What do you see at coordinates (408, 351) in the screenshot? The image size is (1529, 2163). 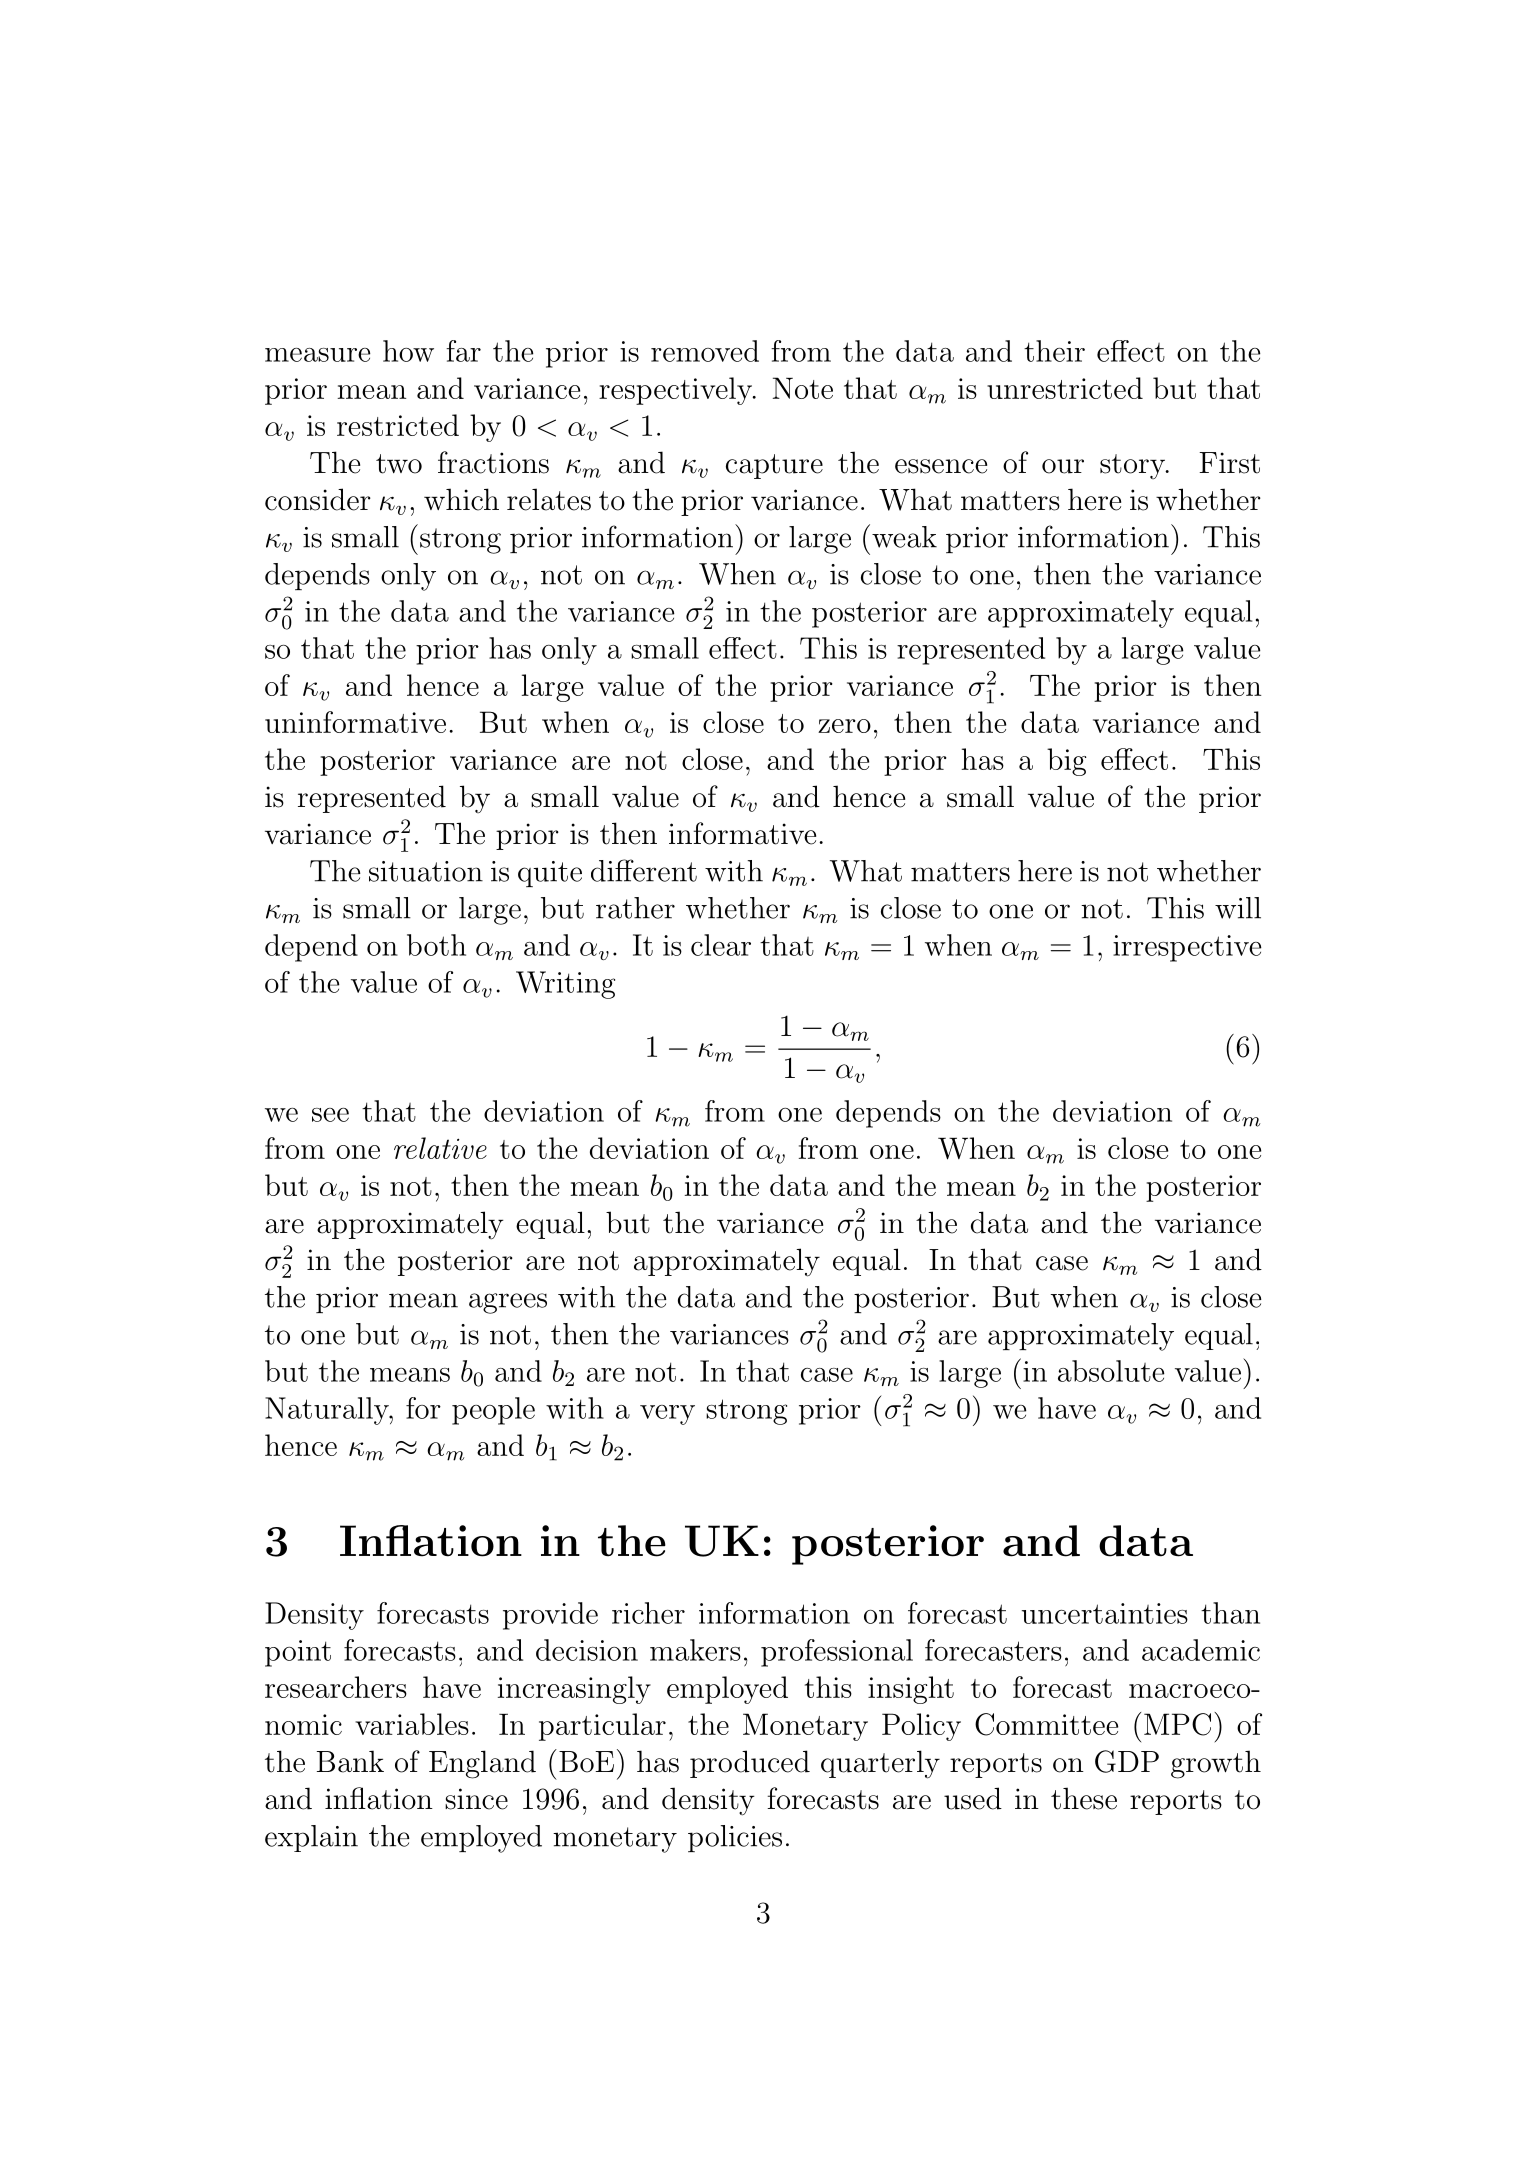 I see `how` at bounding box center [408, 351].
